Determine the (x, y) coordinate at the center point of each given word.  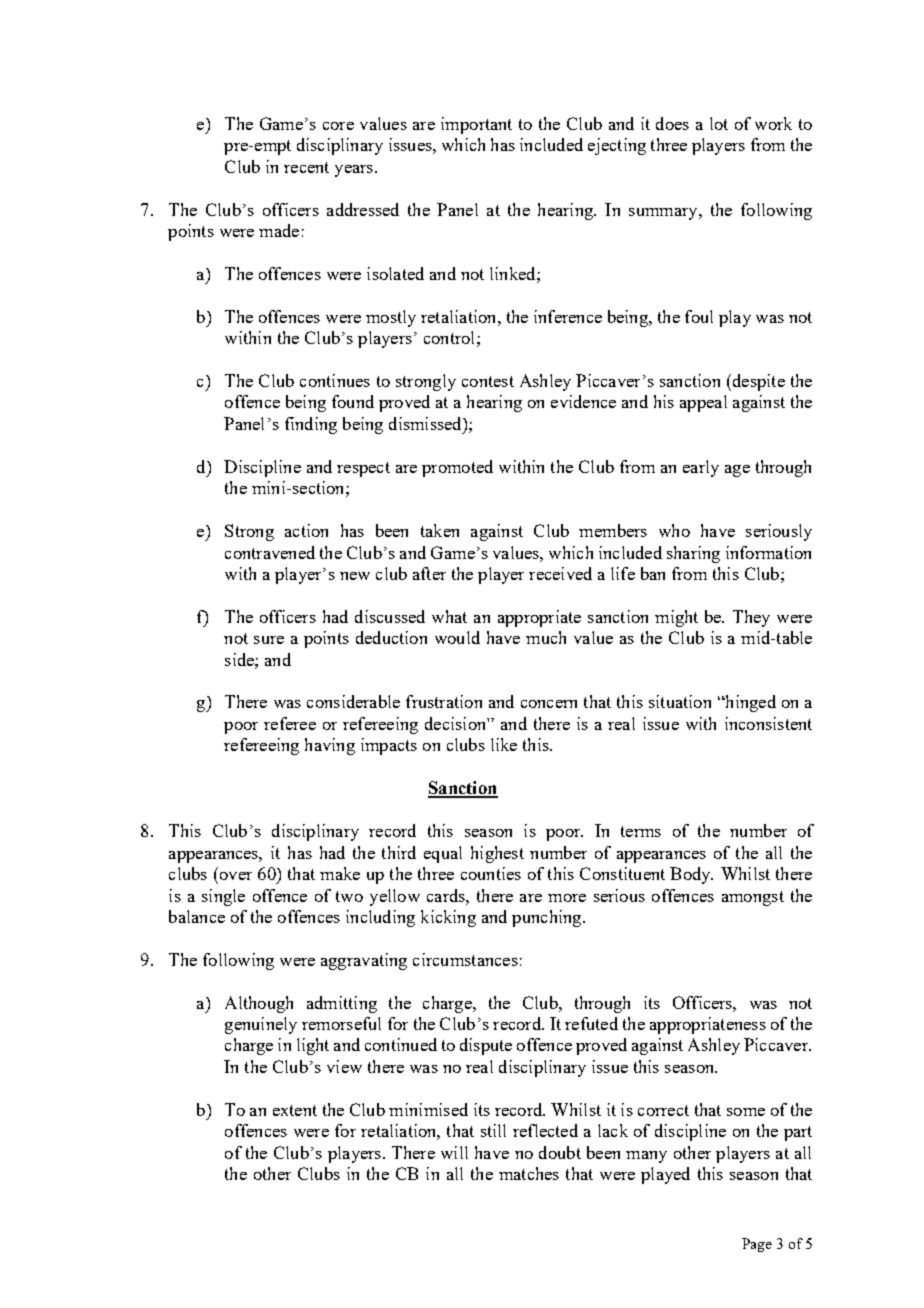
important (476, 125)
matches (529, 1173)
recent (306, 167)
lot (719, 123)
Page (757, 1245)
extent (295, 1110)
